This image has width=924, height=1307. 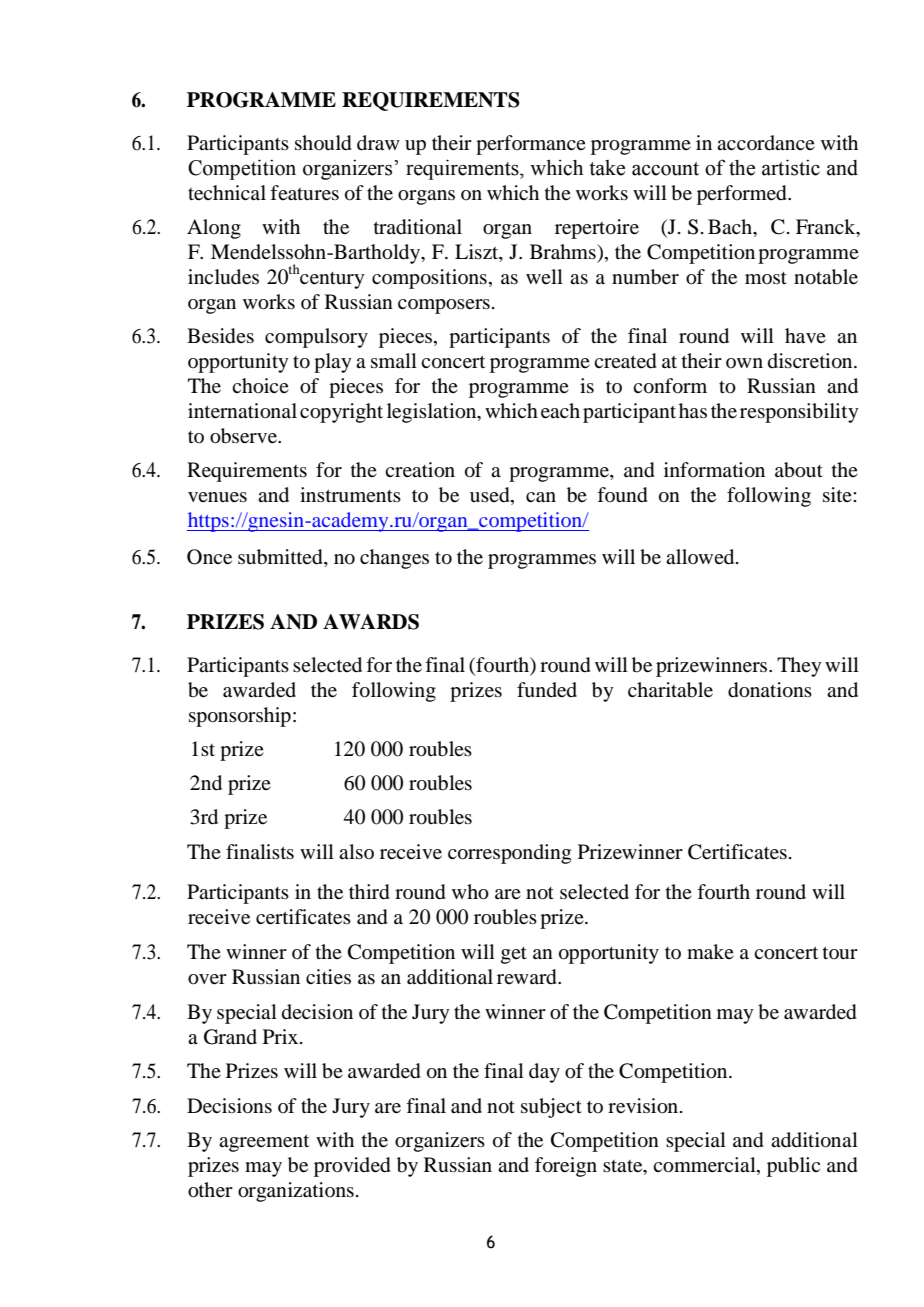 I want to click on international, so click(x=242, y=411).
